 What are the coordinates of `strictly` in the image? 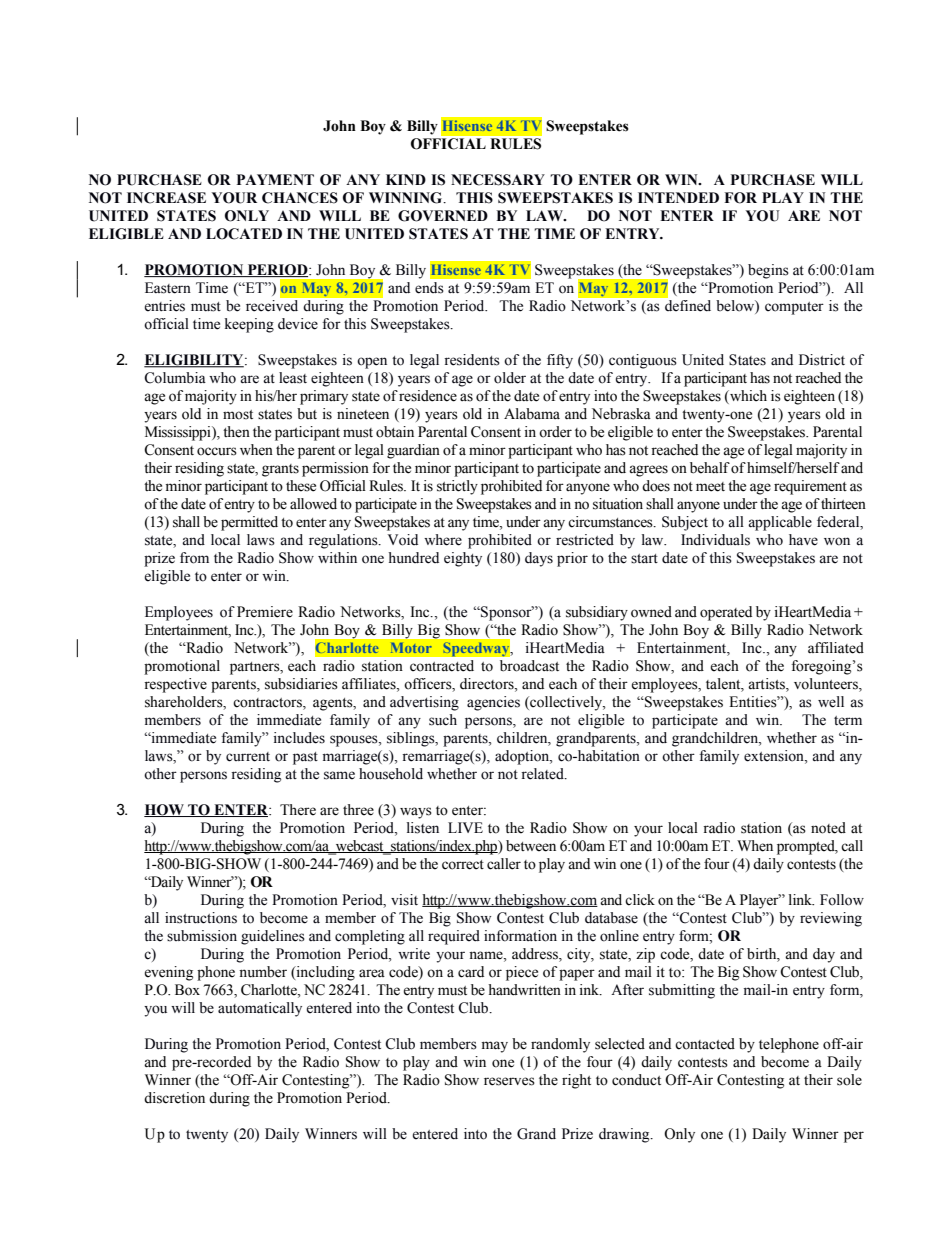 It's located at (457, 487).
